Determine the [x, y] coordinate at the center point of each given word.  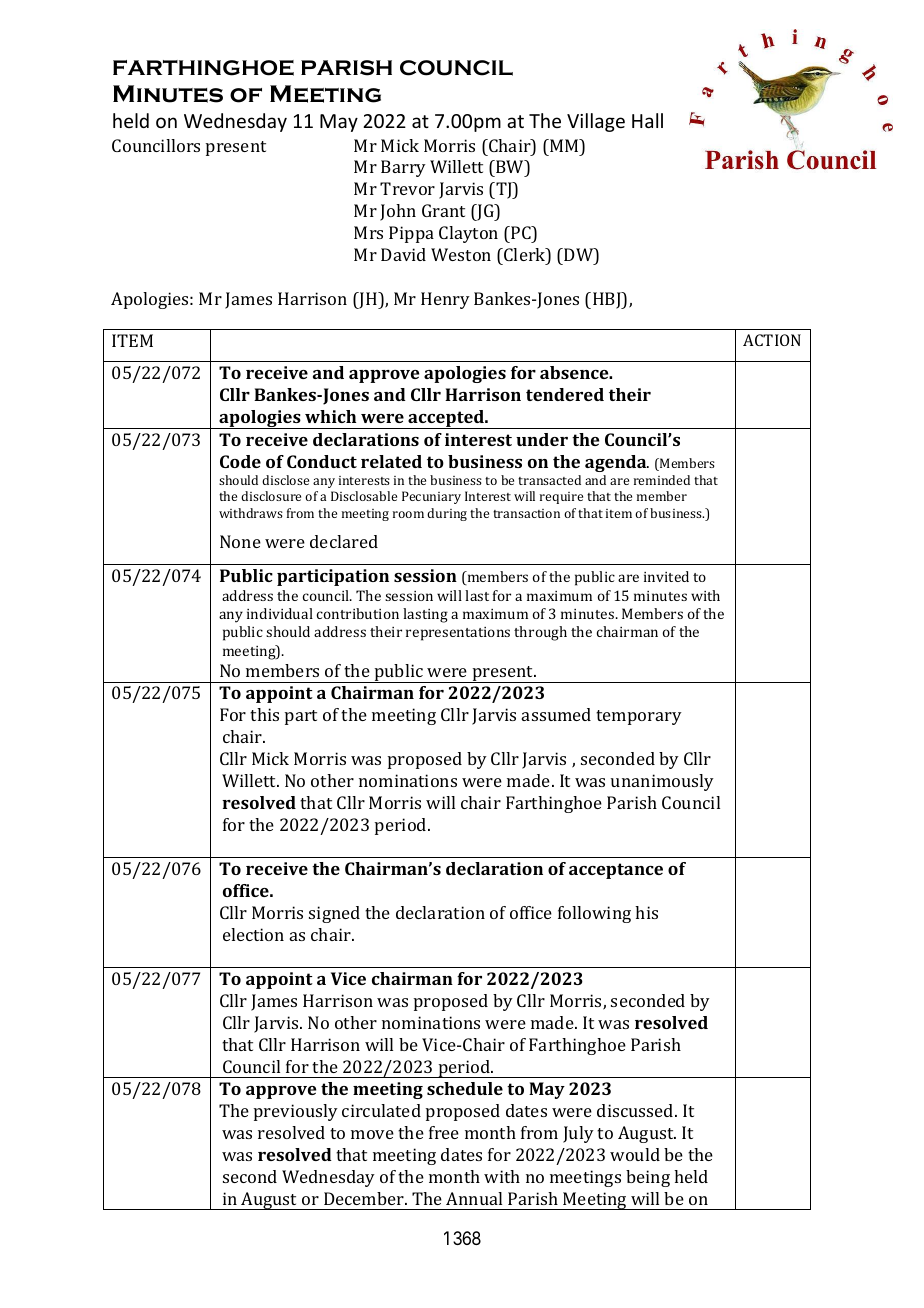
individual [280, 613]
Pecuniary [431, 497]
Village [596, 122]
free [444, 1132]
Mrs [368, 232]
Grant [443, 210]
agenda [617, 463]
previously [296, 1112]
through [540, 633]
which [330, 416]
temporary [639, 717]
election [253, 934]
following [594, 914]
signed [334, 914]
